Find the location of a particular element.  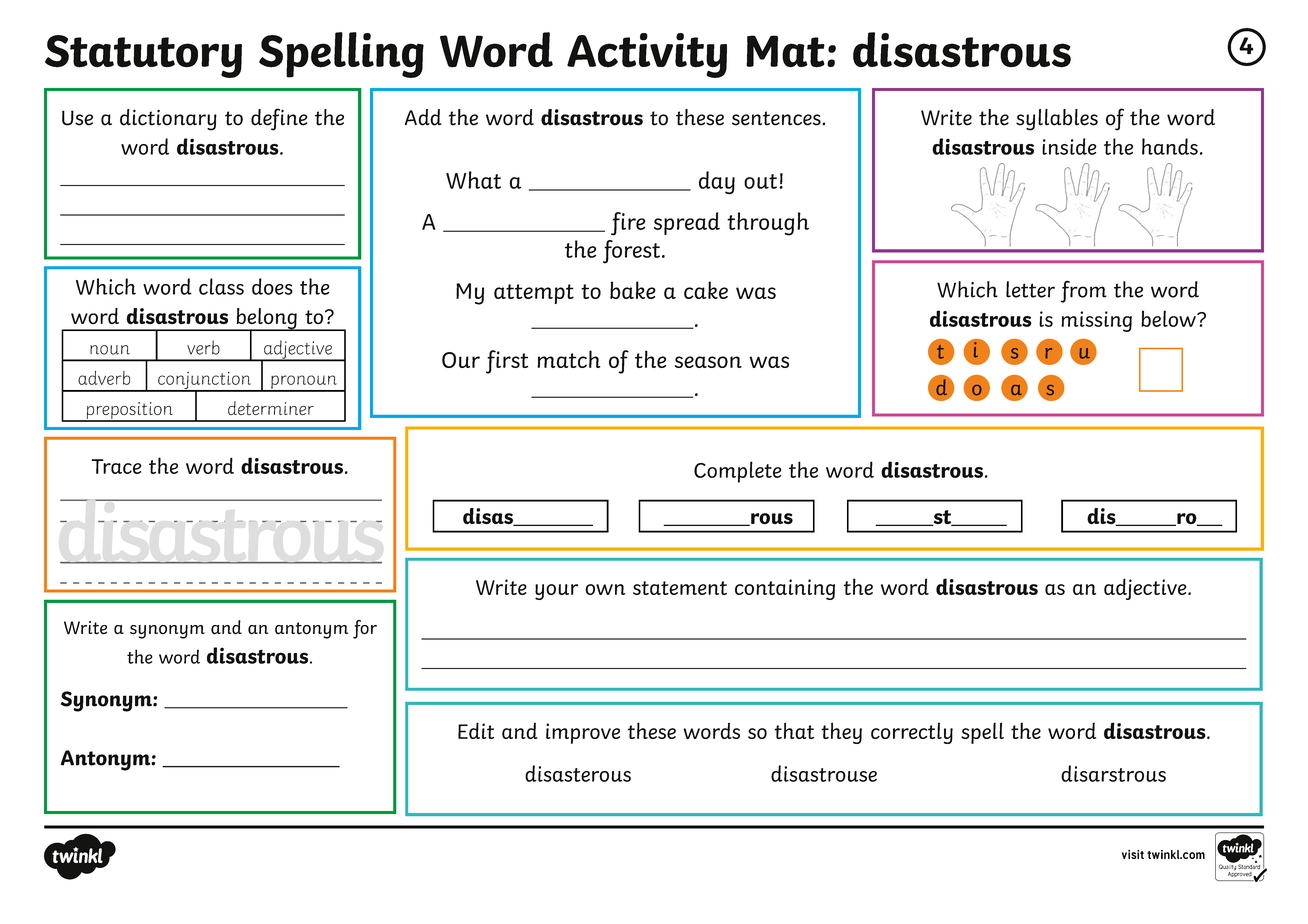

Edit is located at coordinates (476, 730).
